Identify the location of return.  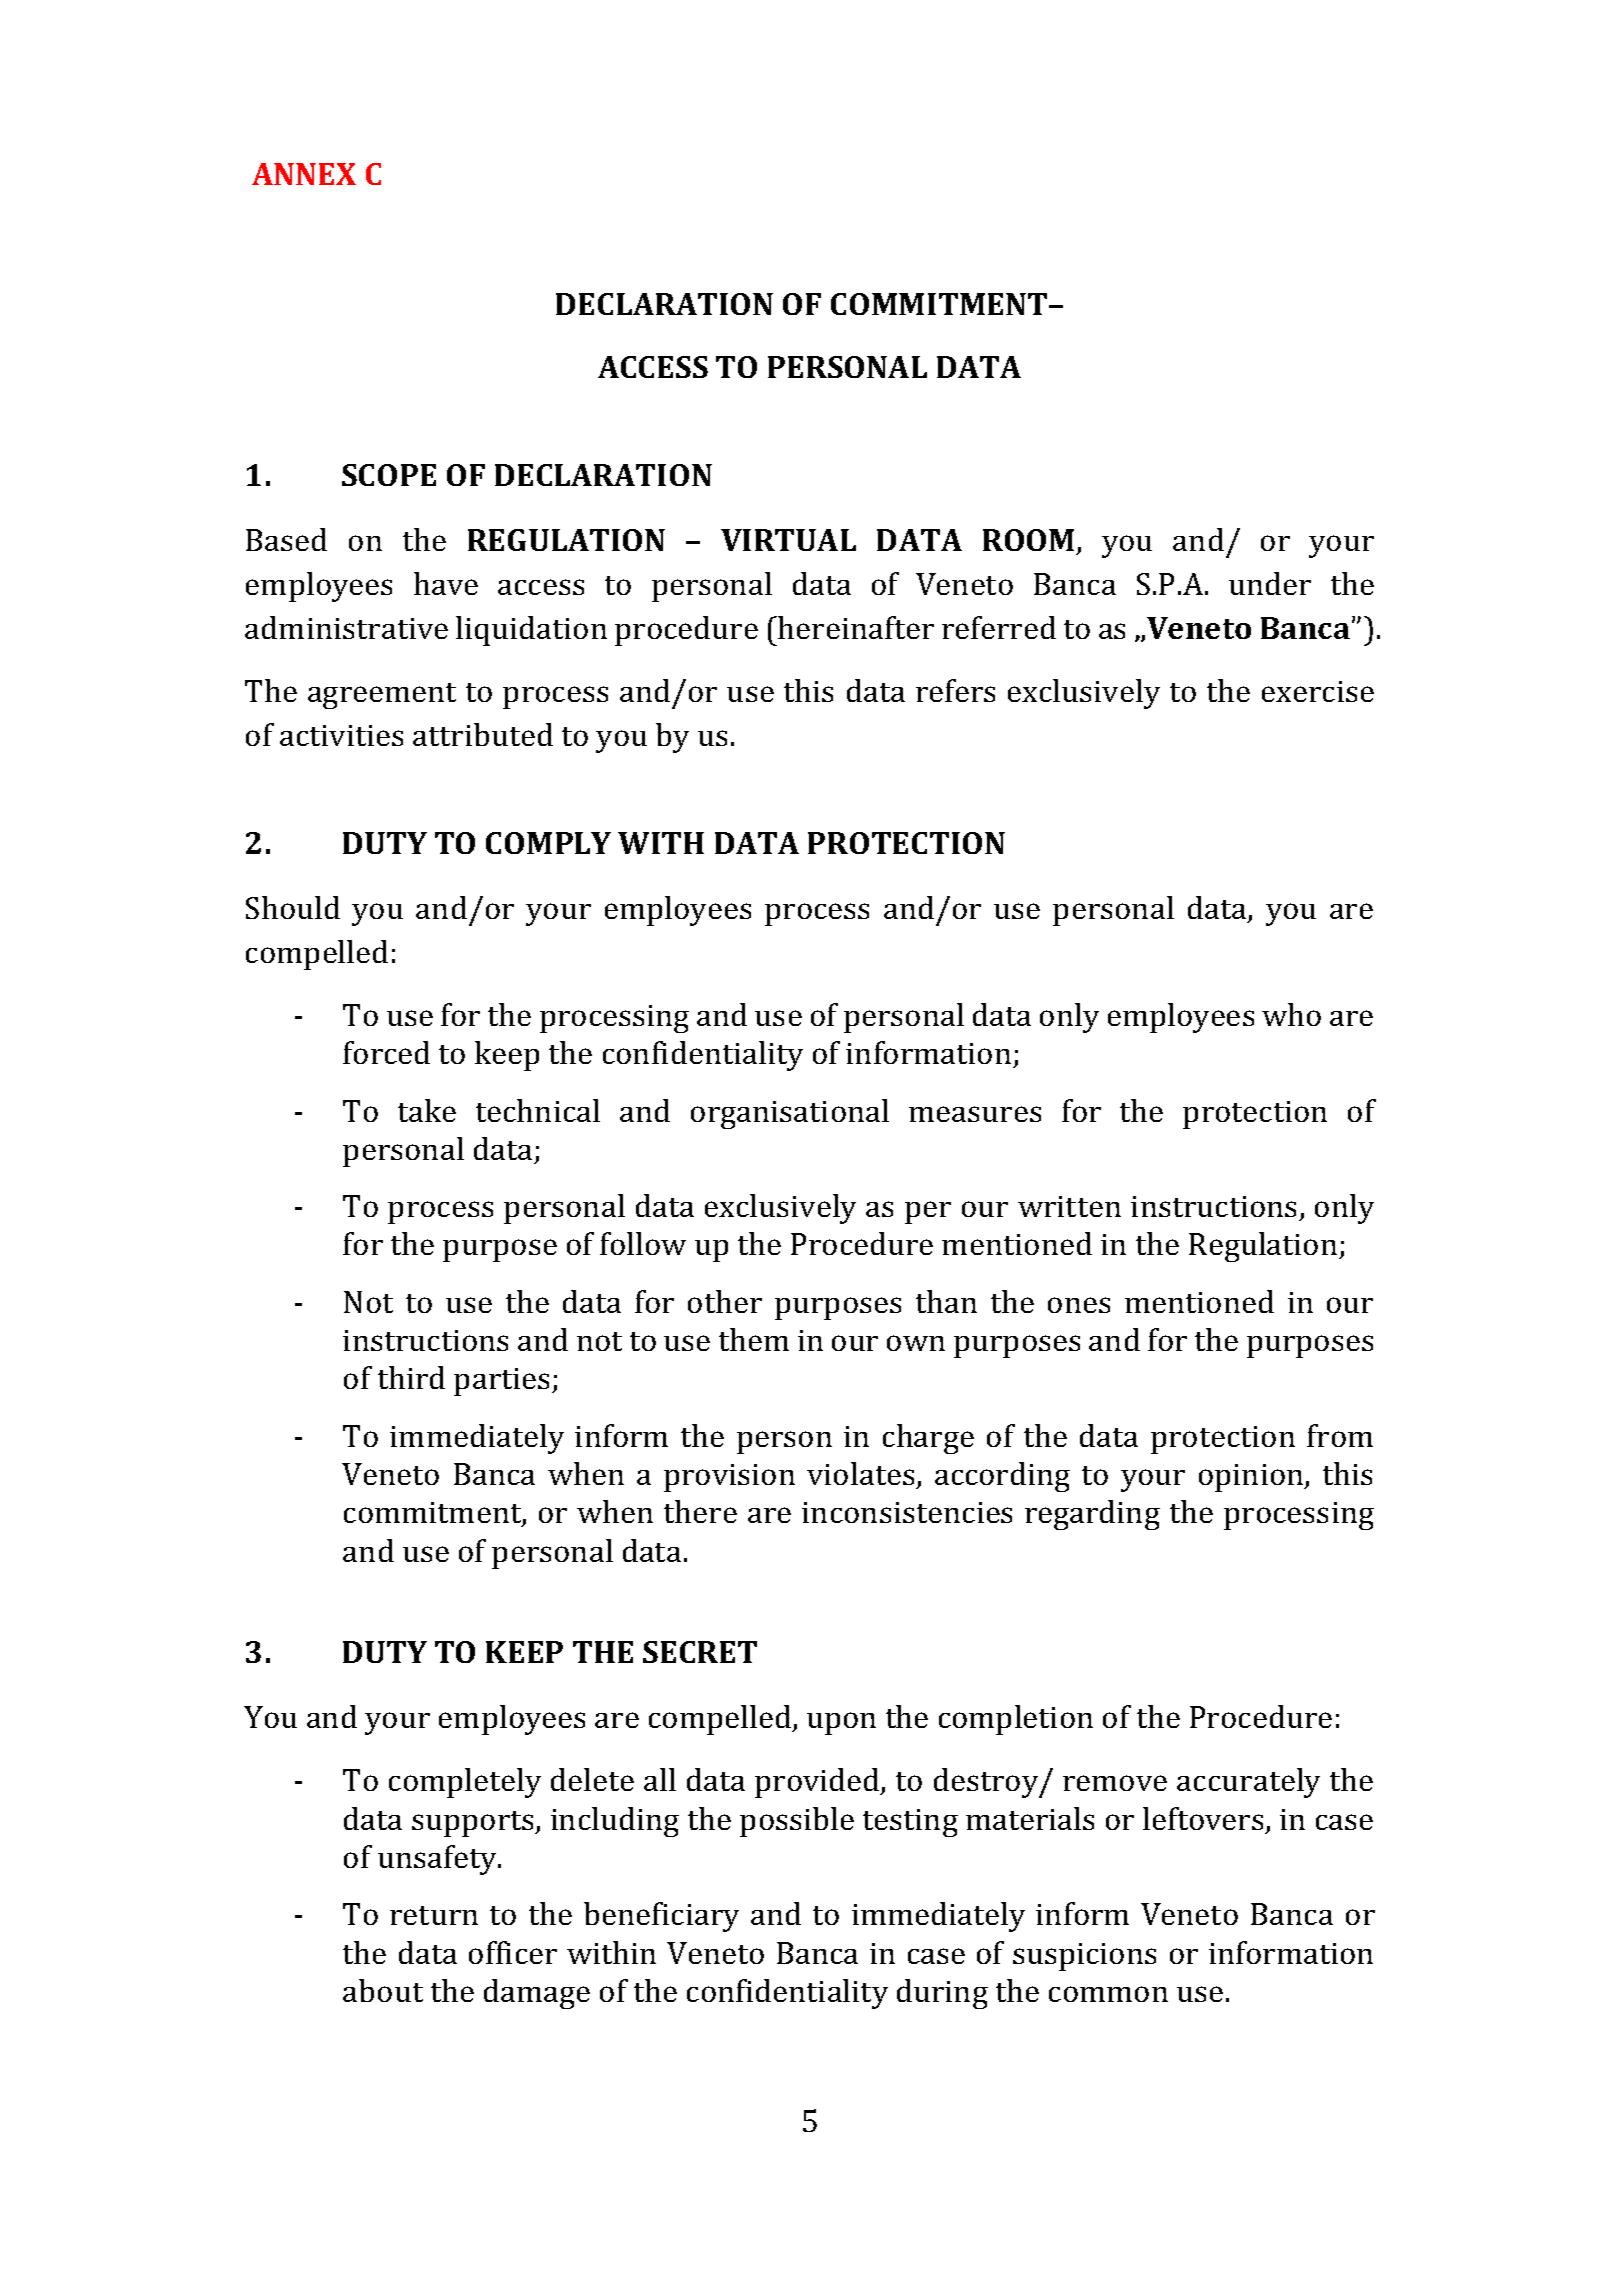
(434, 1915).
